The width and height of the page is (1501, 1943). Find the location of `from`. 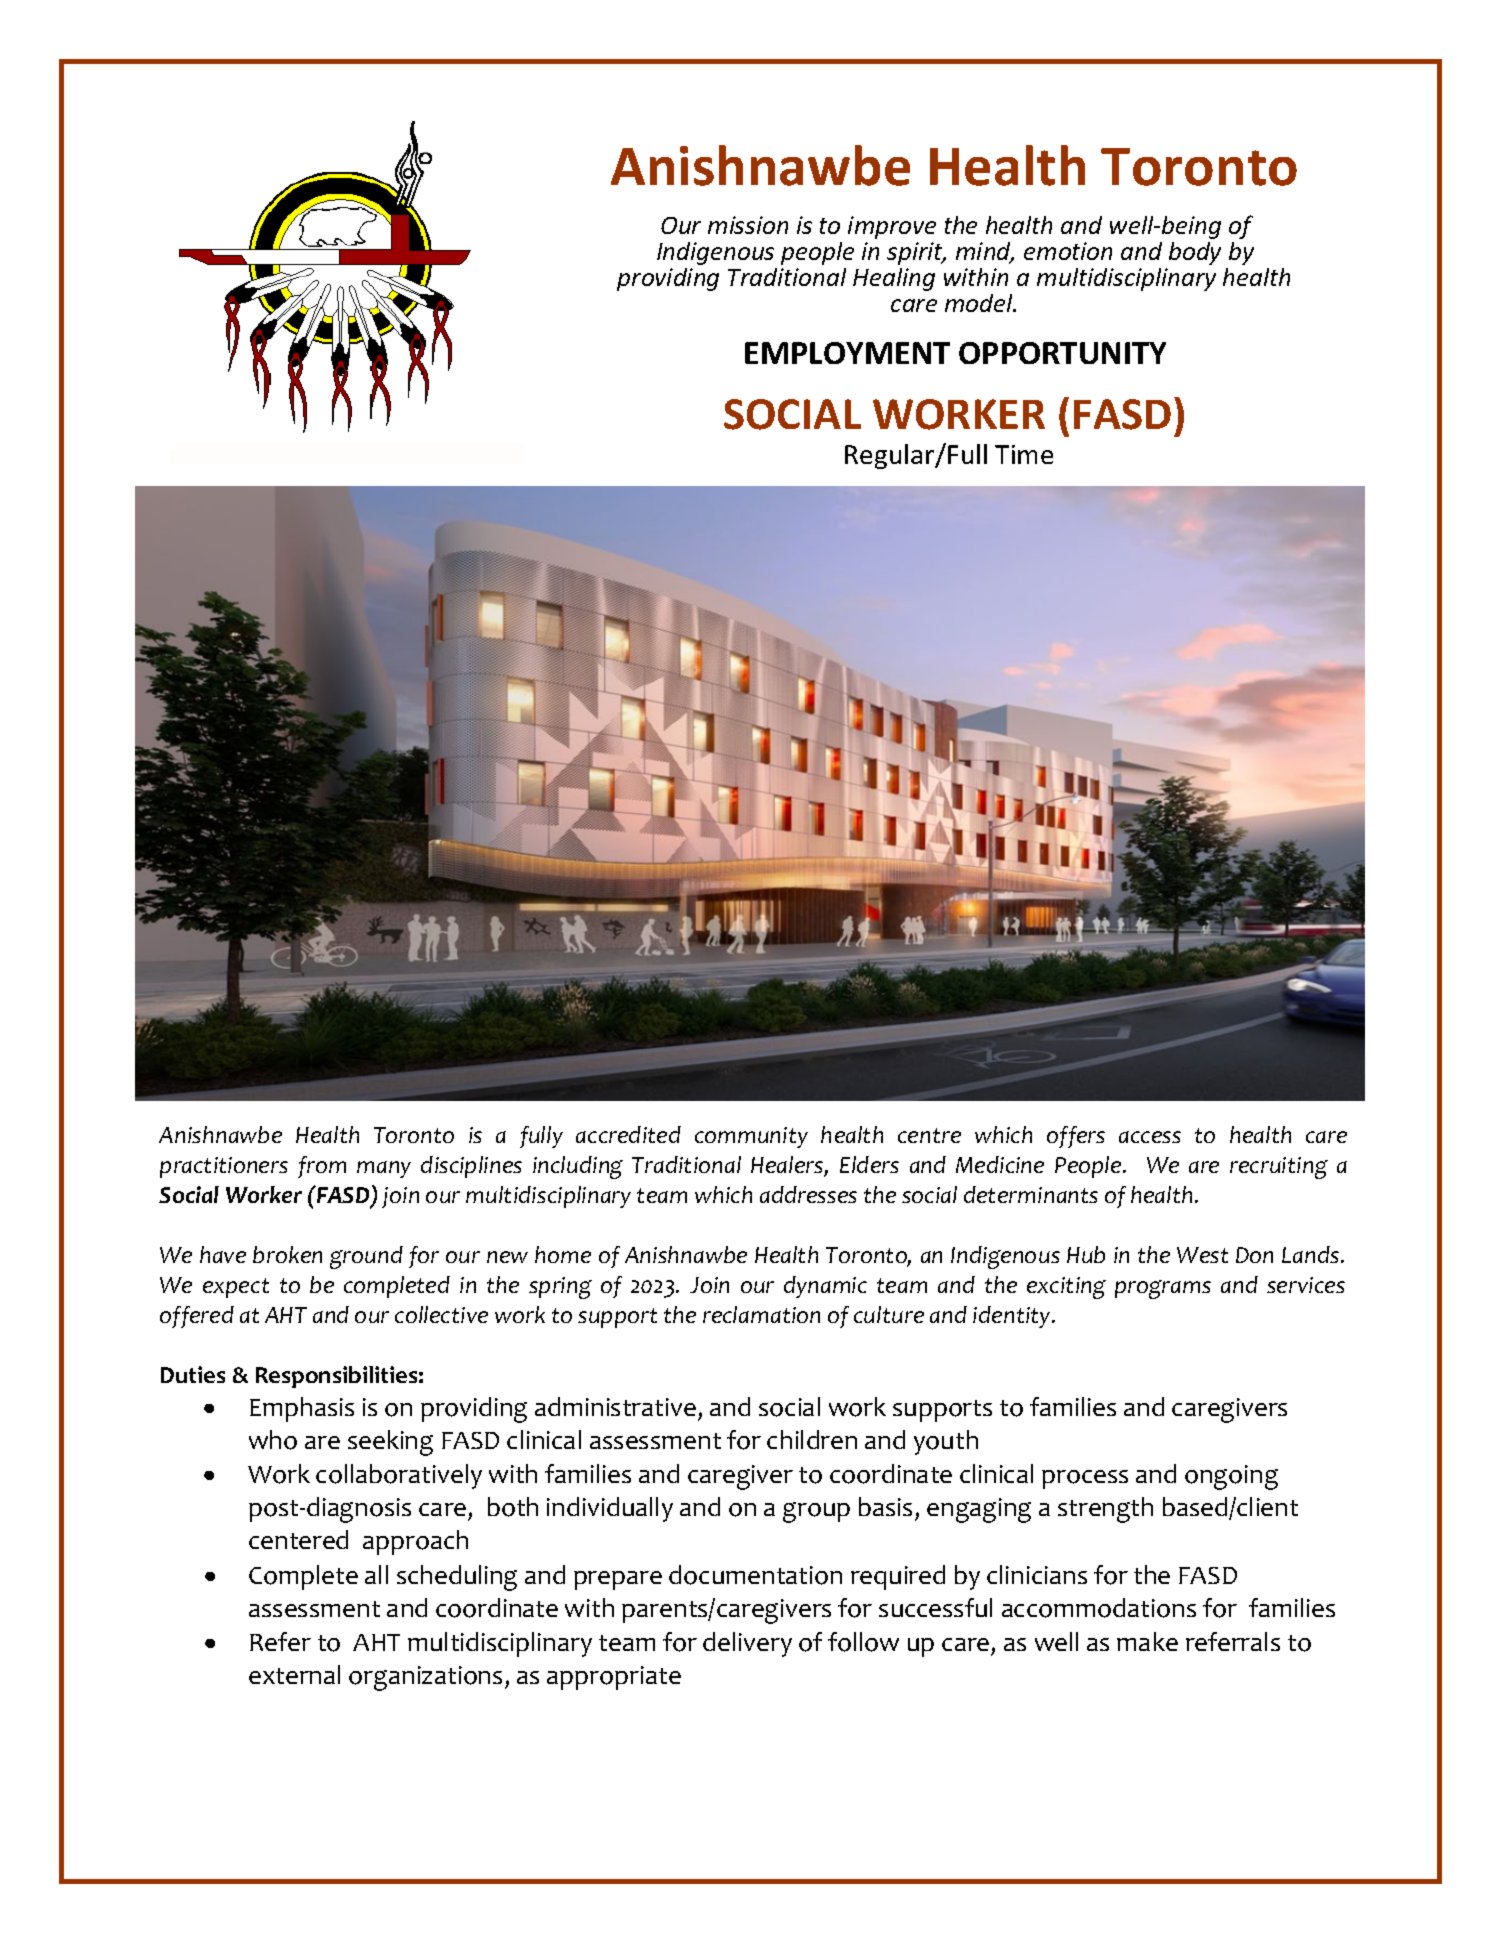

from is located at coordinates (322, 1167).
